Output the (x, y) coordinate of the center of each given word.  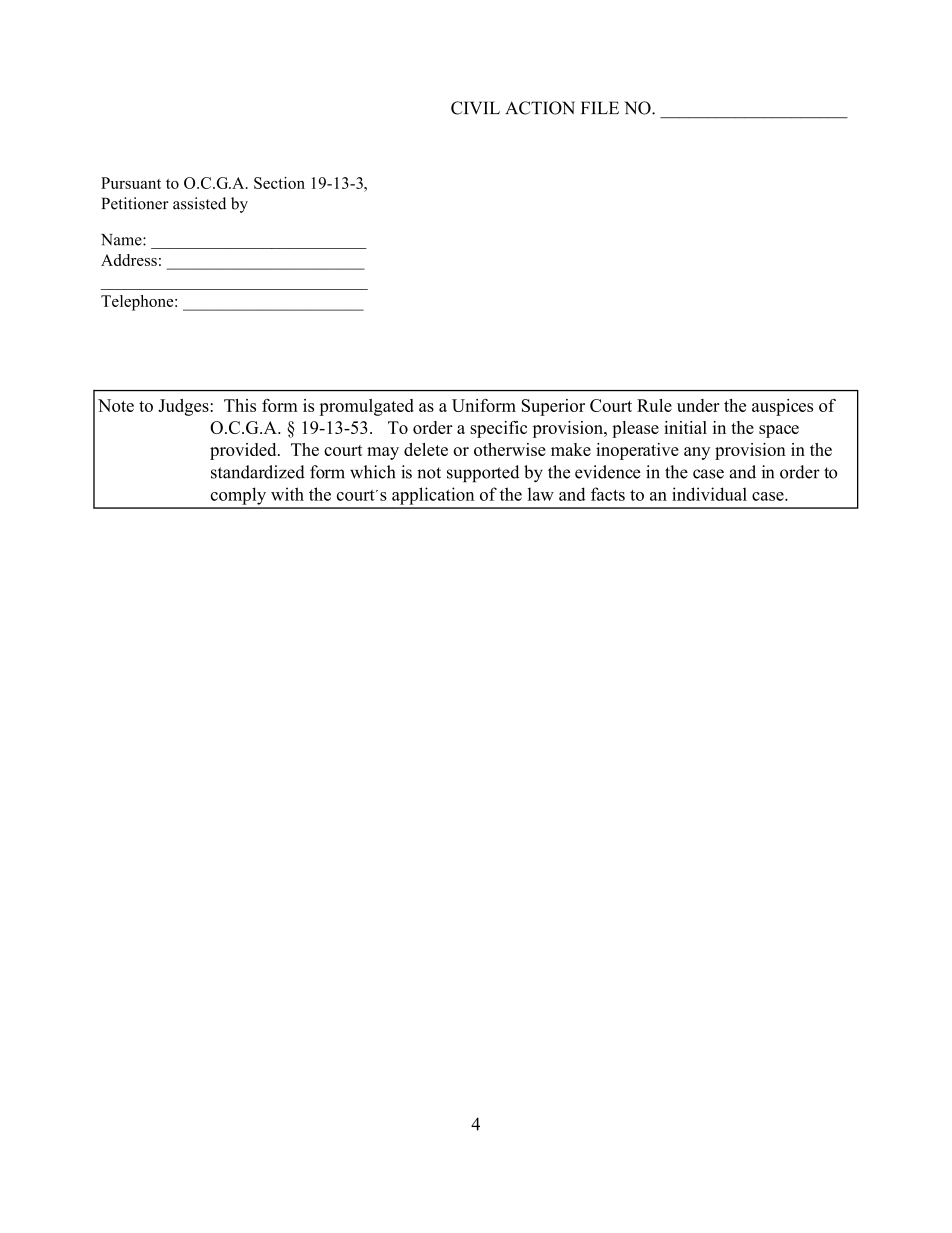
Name (122, 240)
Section (279, 183)
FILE (600, 107)
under (698, 405)
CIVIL (475, 108)
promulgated (366, 407)
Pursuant (131, 183)
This (240, 405)
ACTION (540, 108)
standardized (258, 472)
